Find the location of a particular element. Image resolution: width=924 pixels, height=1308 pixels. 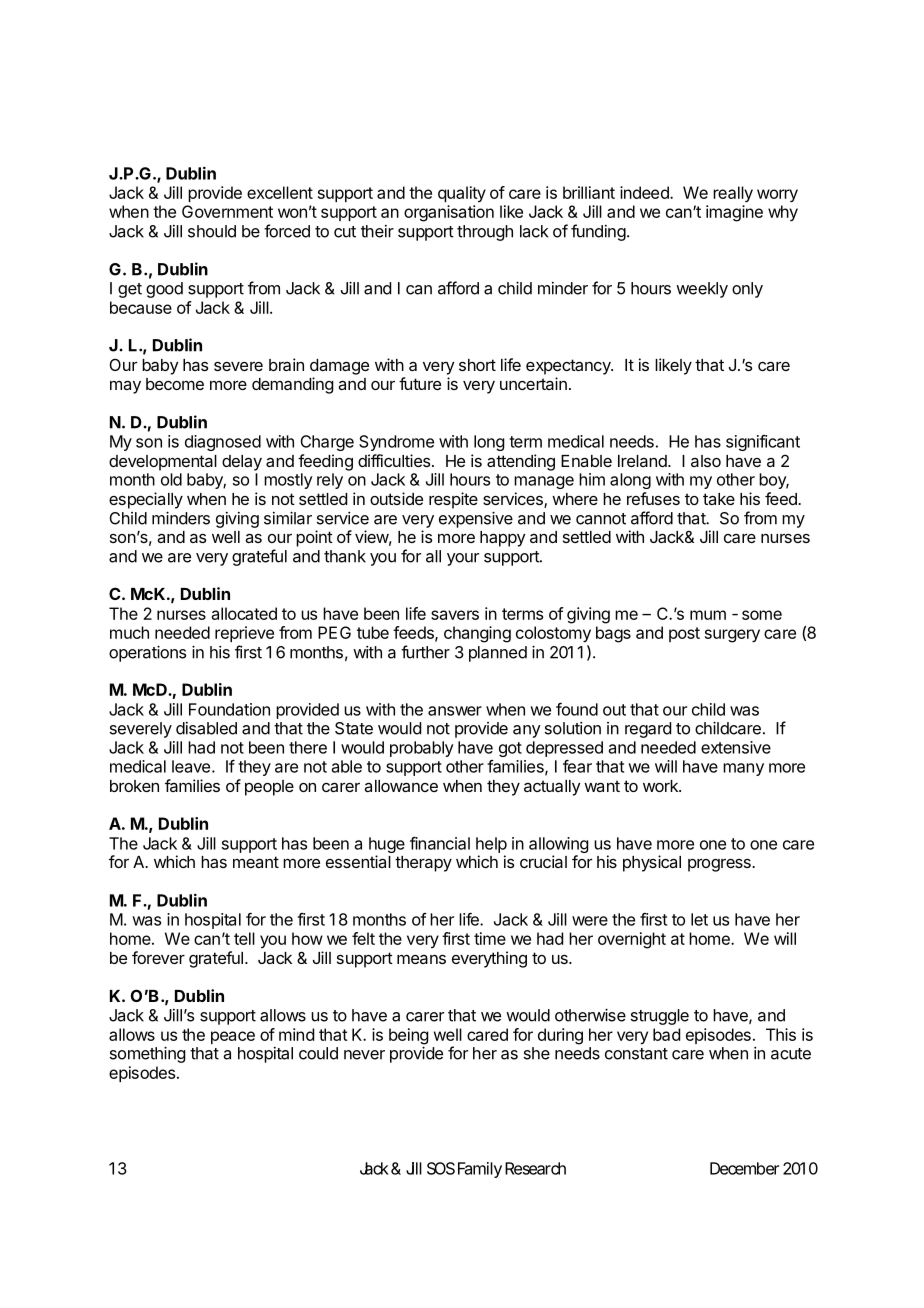

peace is located at coordinates (233, 1037).
